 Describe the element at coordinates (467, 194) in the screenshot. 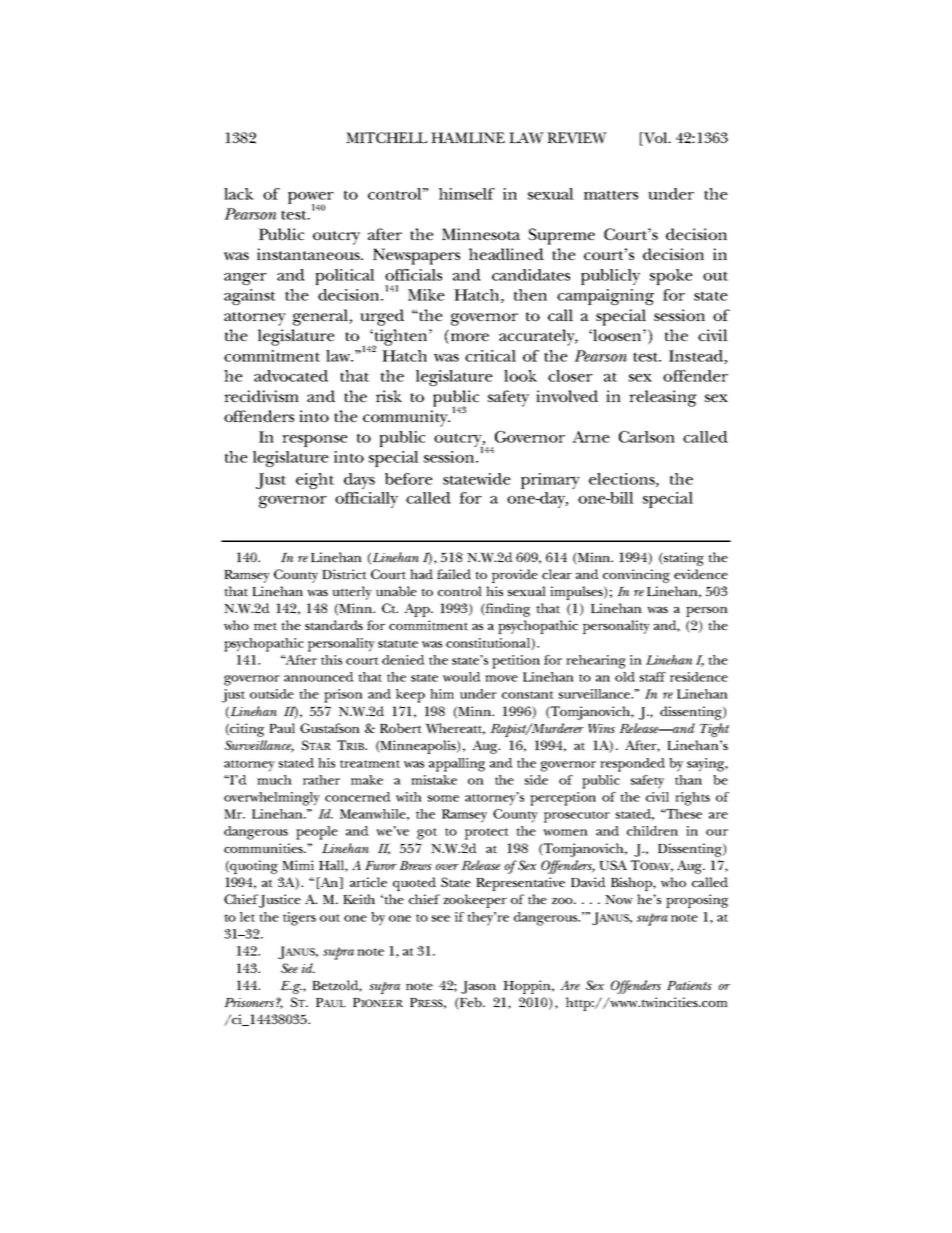

I see `himself` at that location.
